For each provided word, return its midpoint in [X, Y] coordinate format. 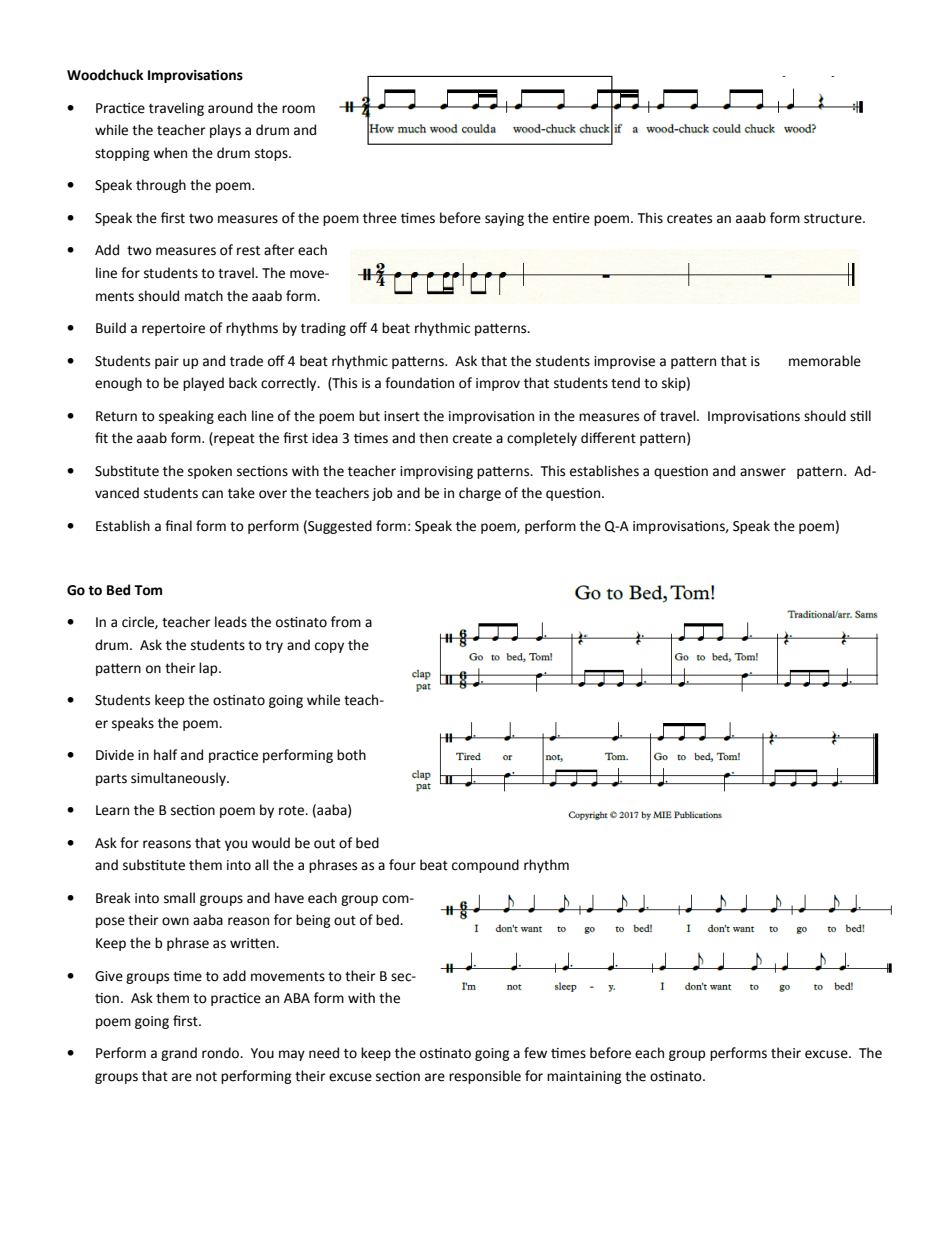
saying [504, 219]
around [230, 108]
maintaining [584, 1077]
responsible [485, 1077]
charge [480, 494]
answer [763, 472]
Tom [148, 590]
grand [179, 1054]
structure [834, 219]
